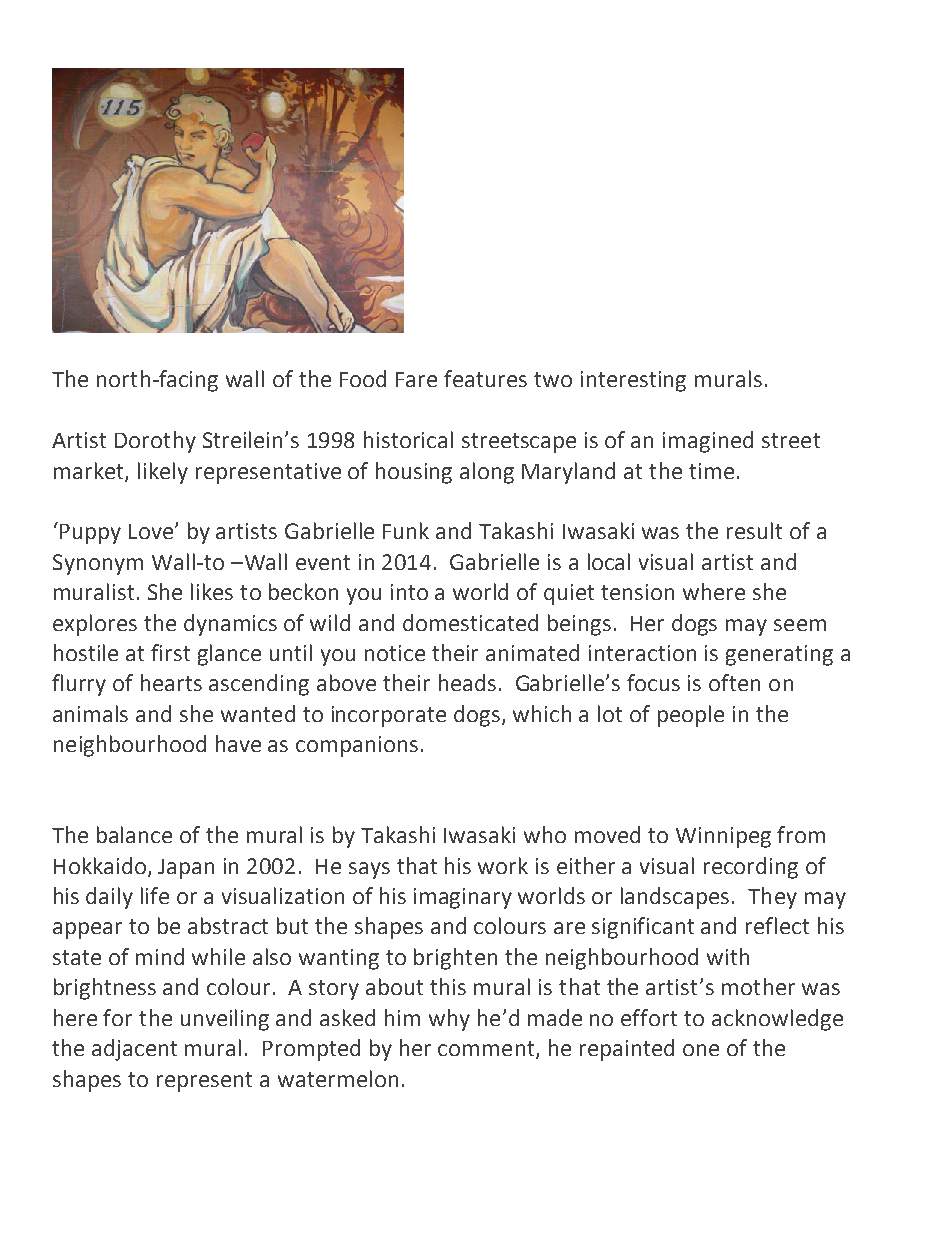 The width and height of the screenshot is (952, 1233). I want to click on Fare, so click(416, 379).
